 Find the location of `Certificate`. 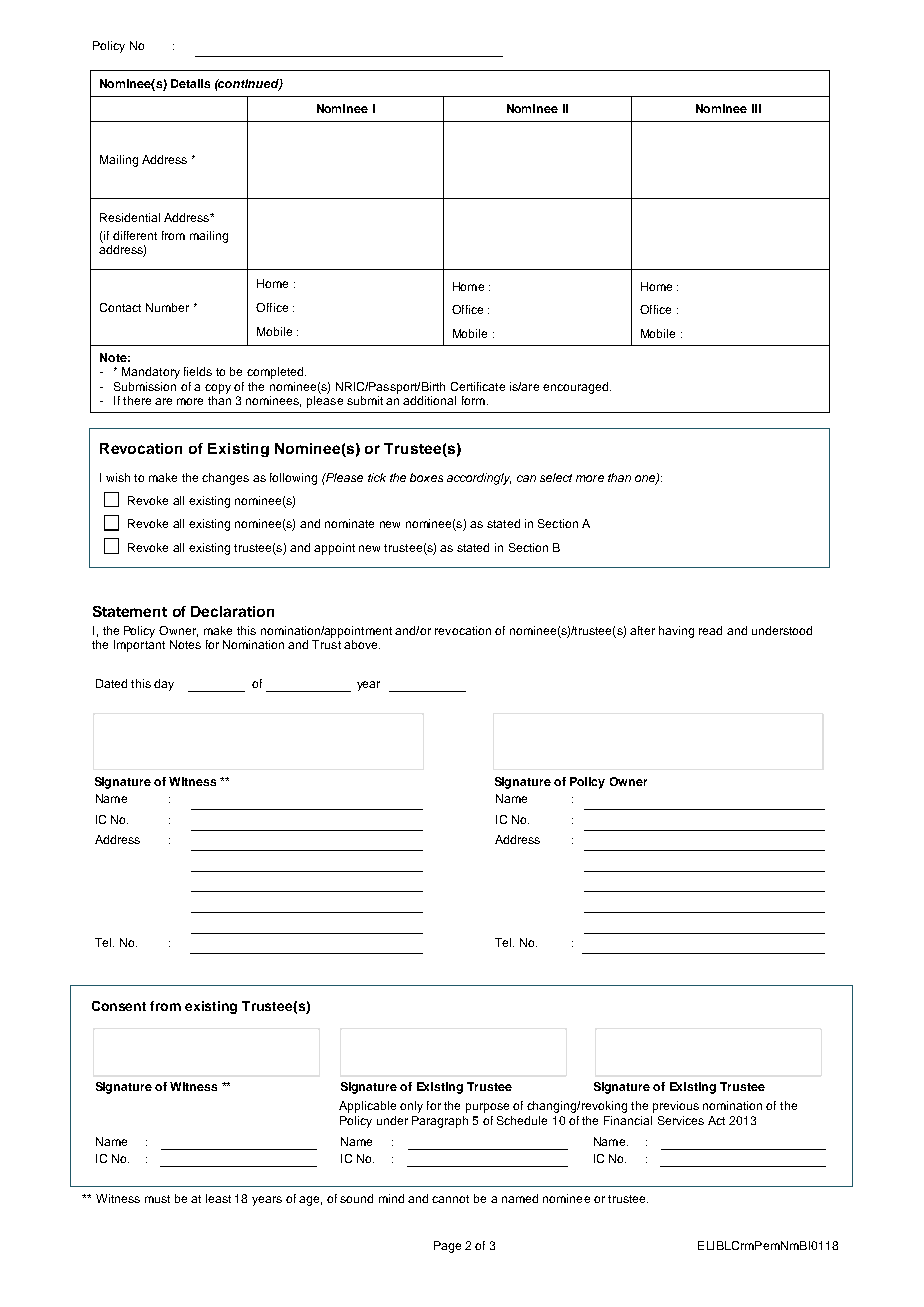

Certificate is located at coordinates (478, 386).
